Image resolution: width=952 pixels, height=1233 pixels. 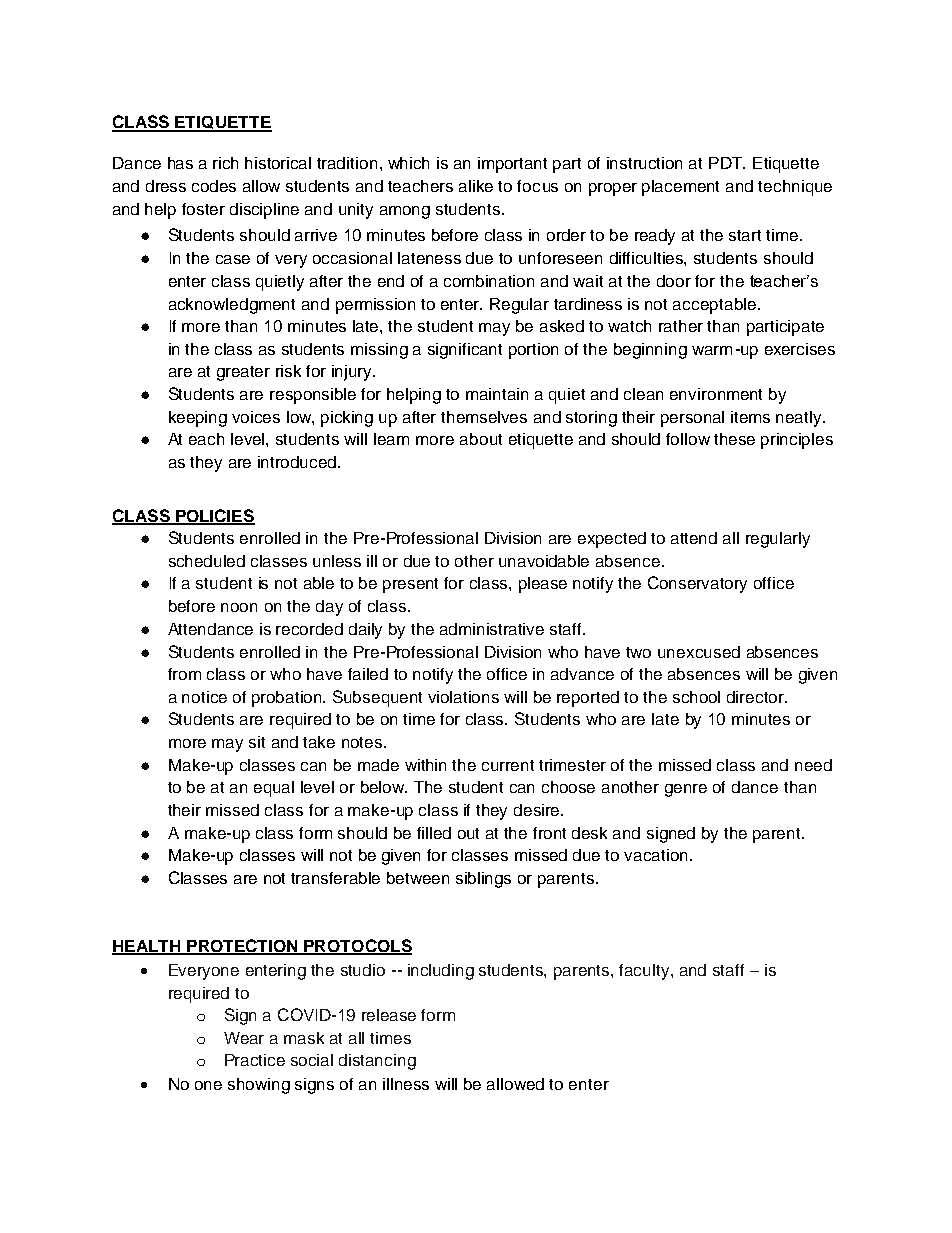 What do you see at coordinates (655, 855) in the image?
I see `vacation` at bounding box center [655, 855].
